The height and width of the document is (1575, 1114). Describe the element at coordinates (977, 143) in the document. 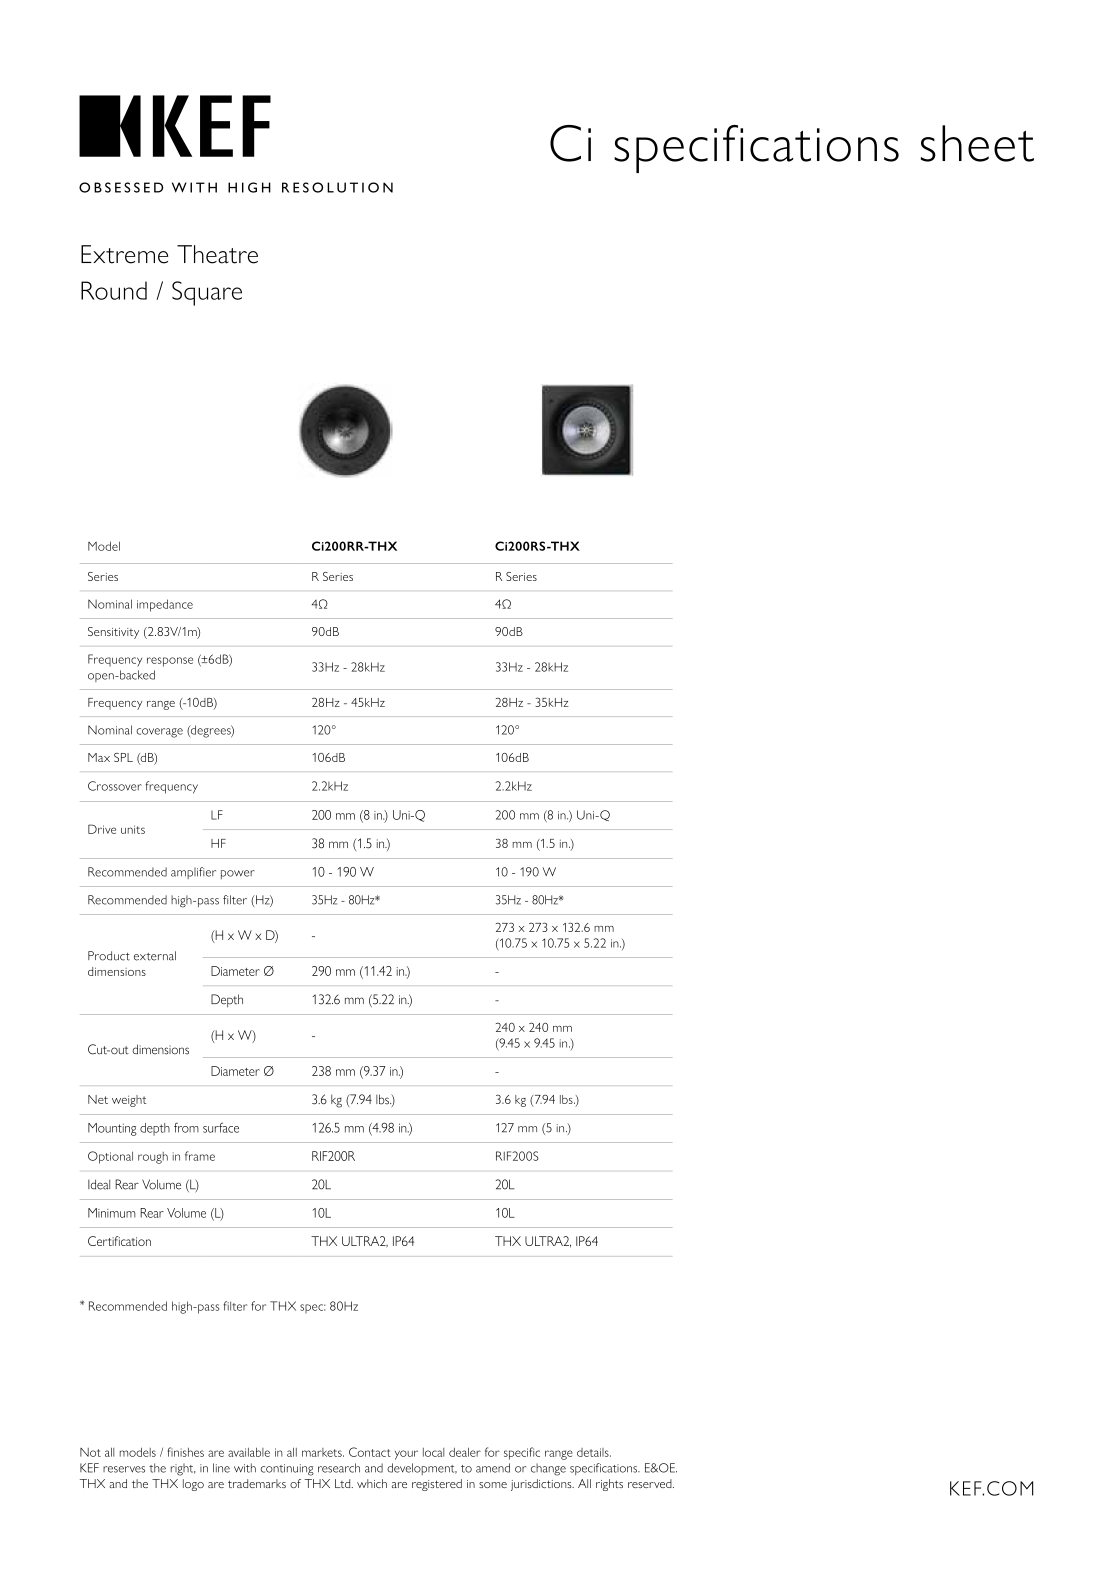

I see `sheet` at that location.
